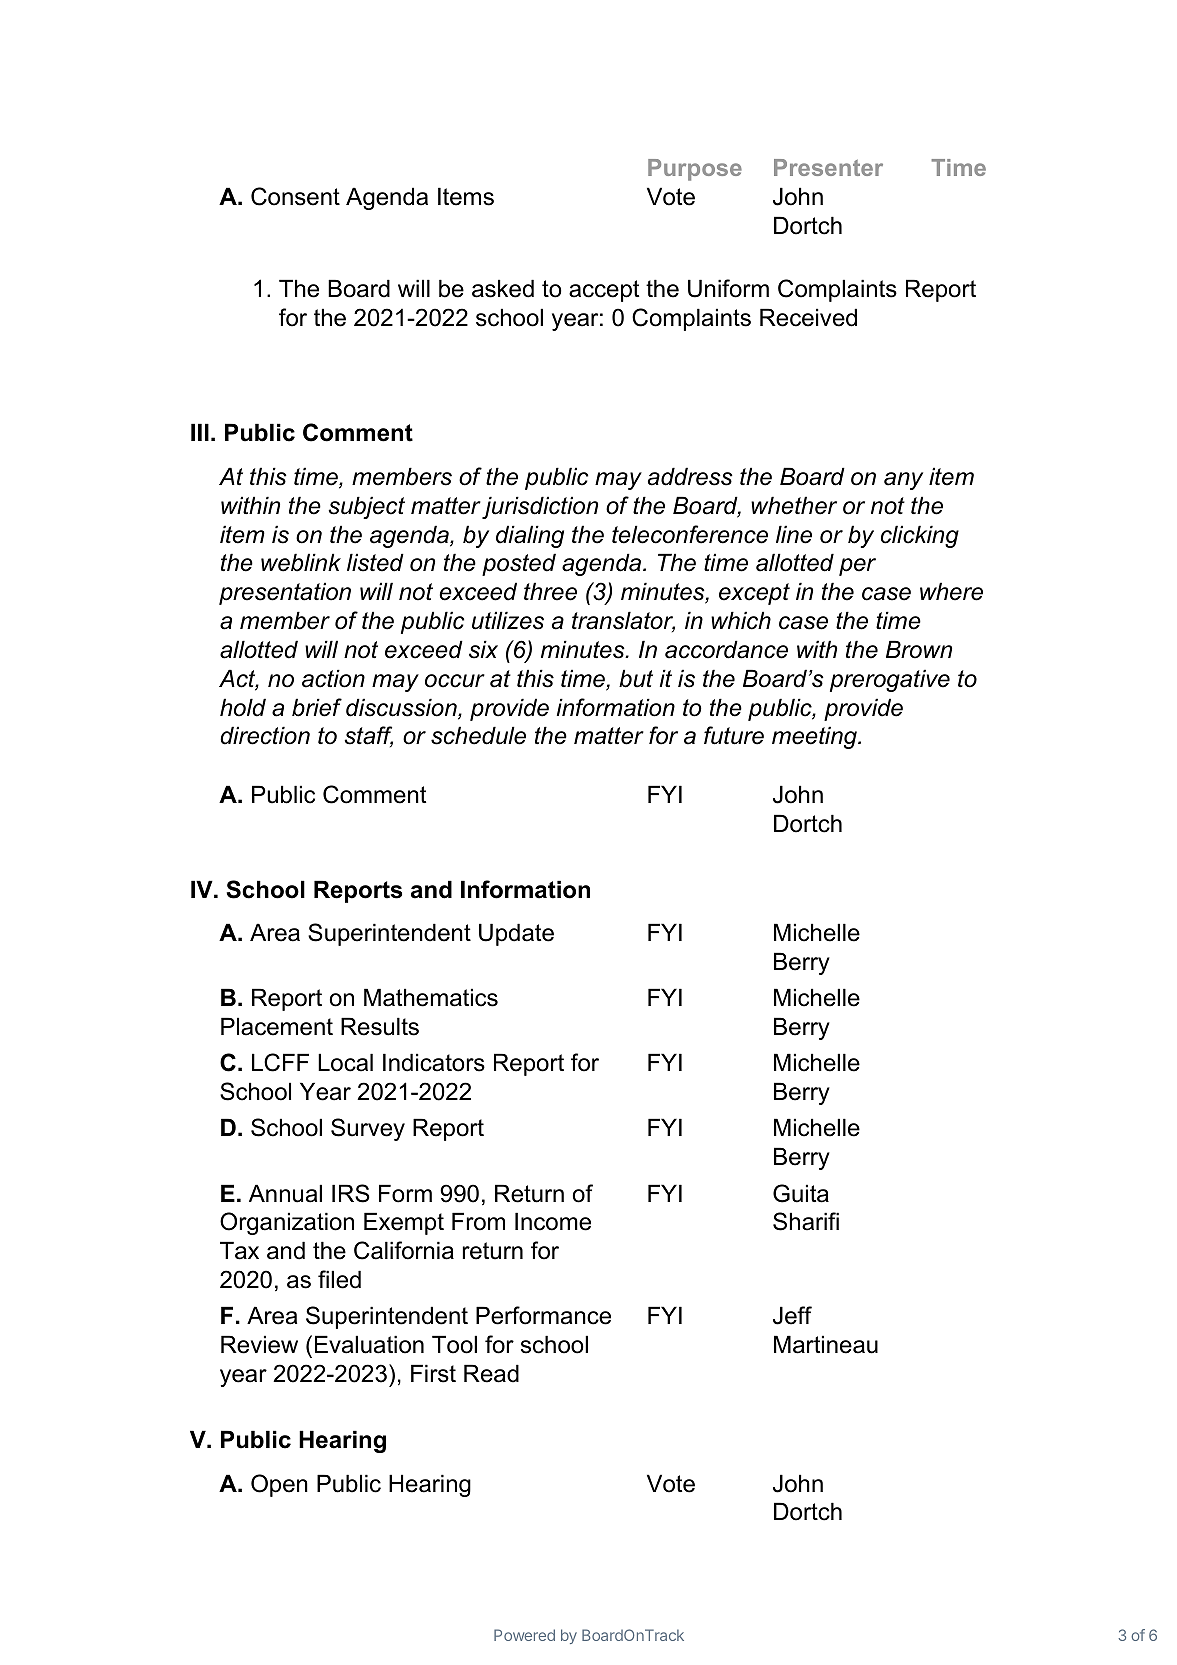 The image size is (1177, 1665). I want to click on Open, so click(279, 1485).
